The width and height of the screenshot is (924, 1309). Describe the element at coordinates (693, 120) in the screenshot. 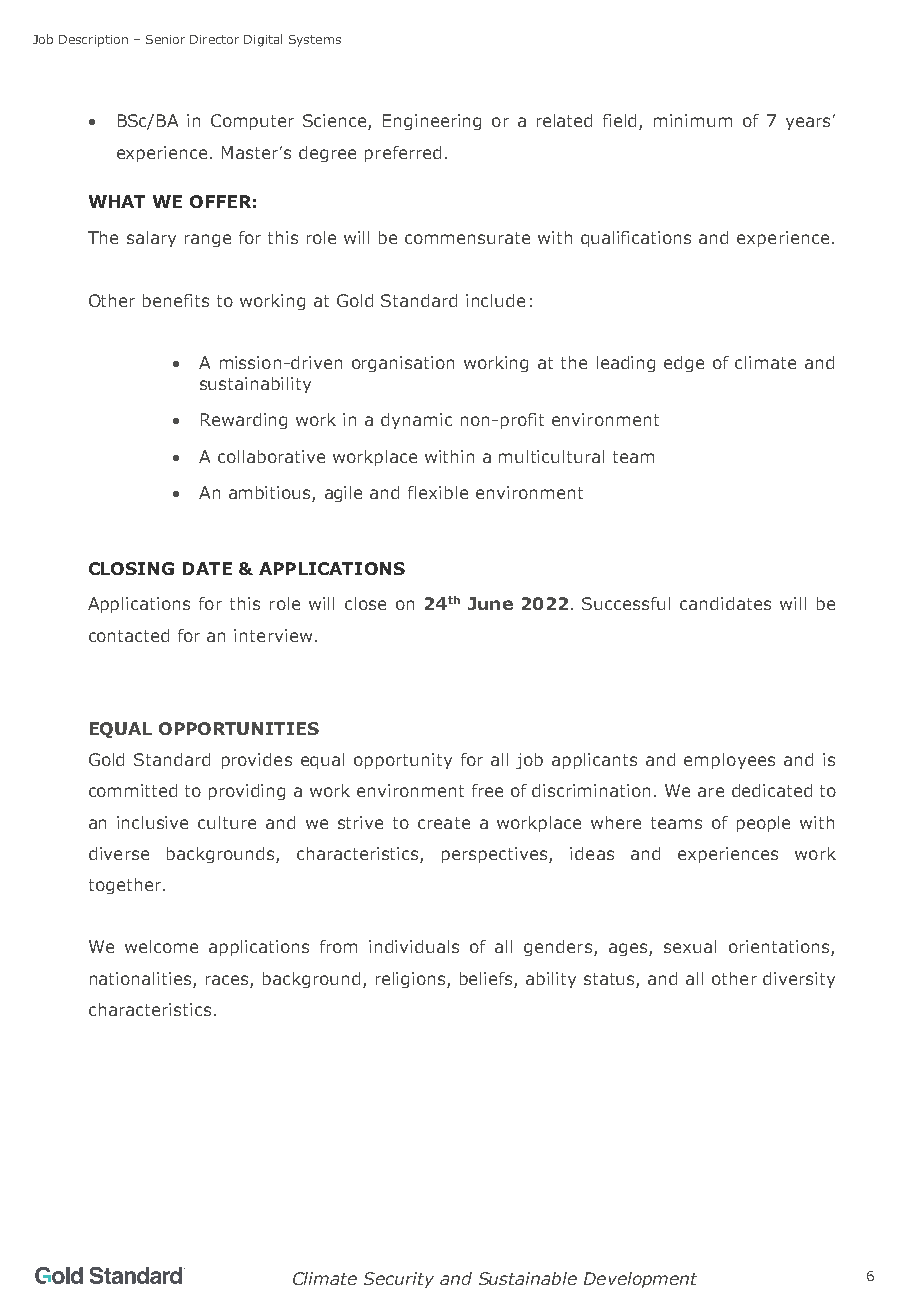

I see `minimum` at that location.
